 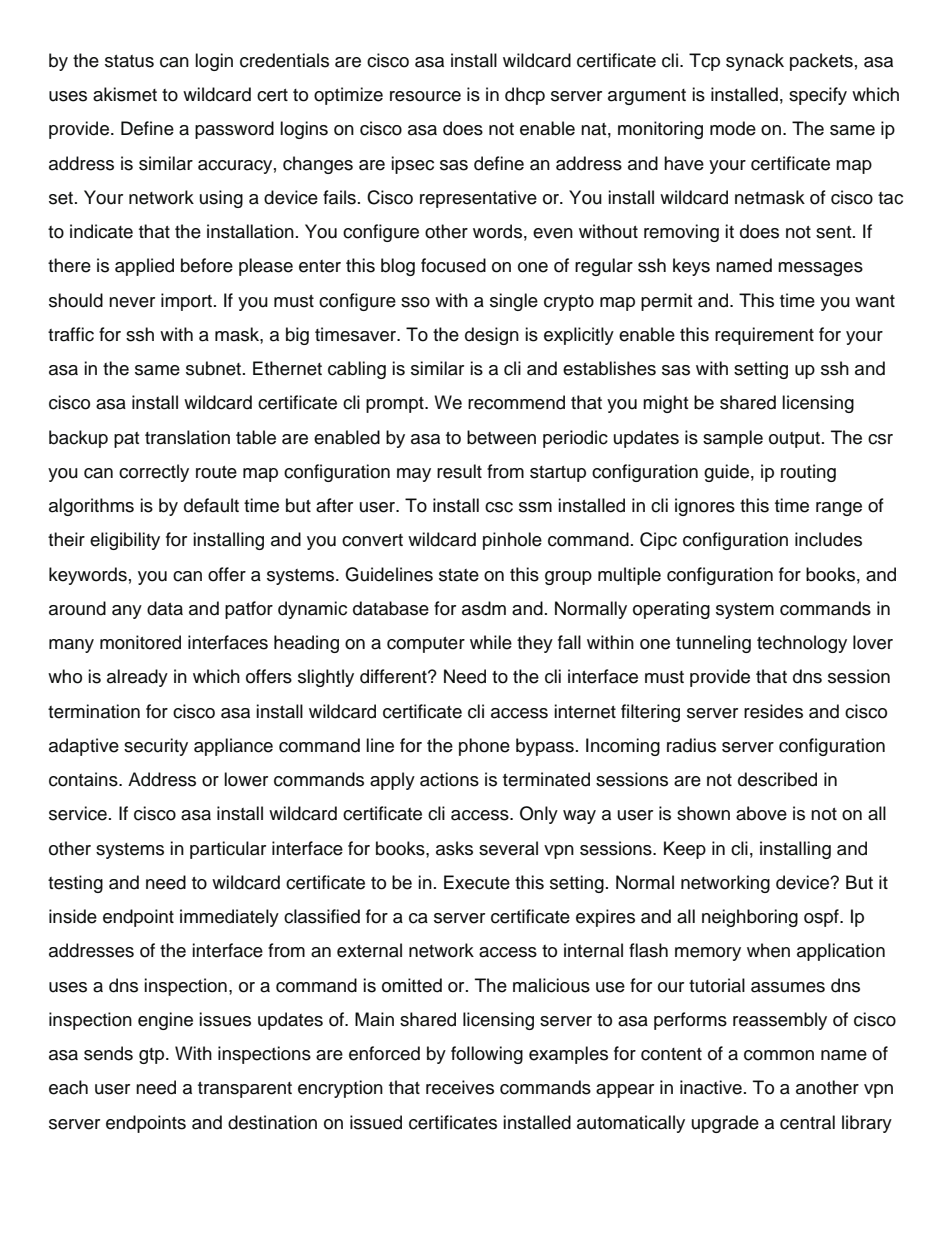 I want to click on asks, so click(x=454, y=848).
